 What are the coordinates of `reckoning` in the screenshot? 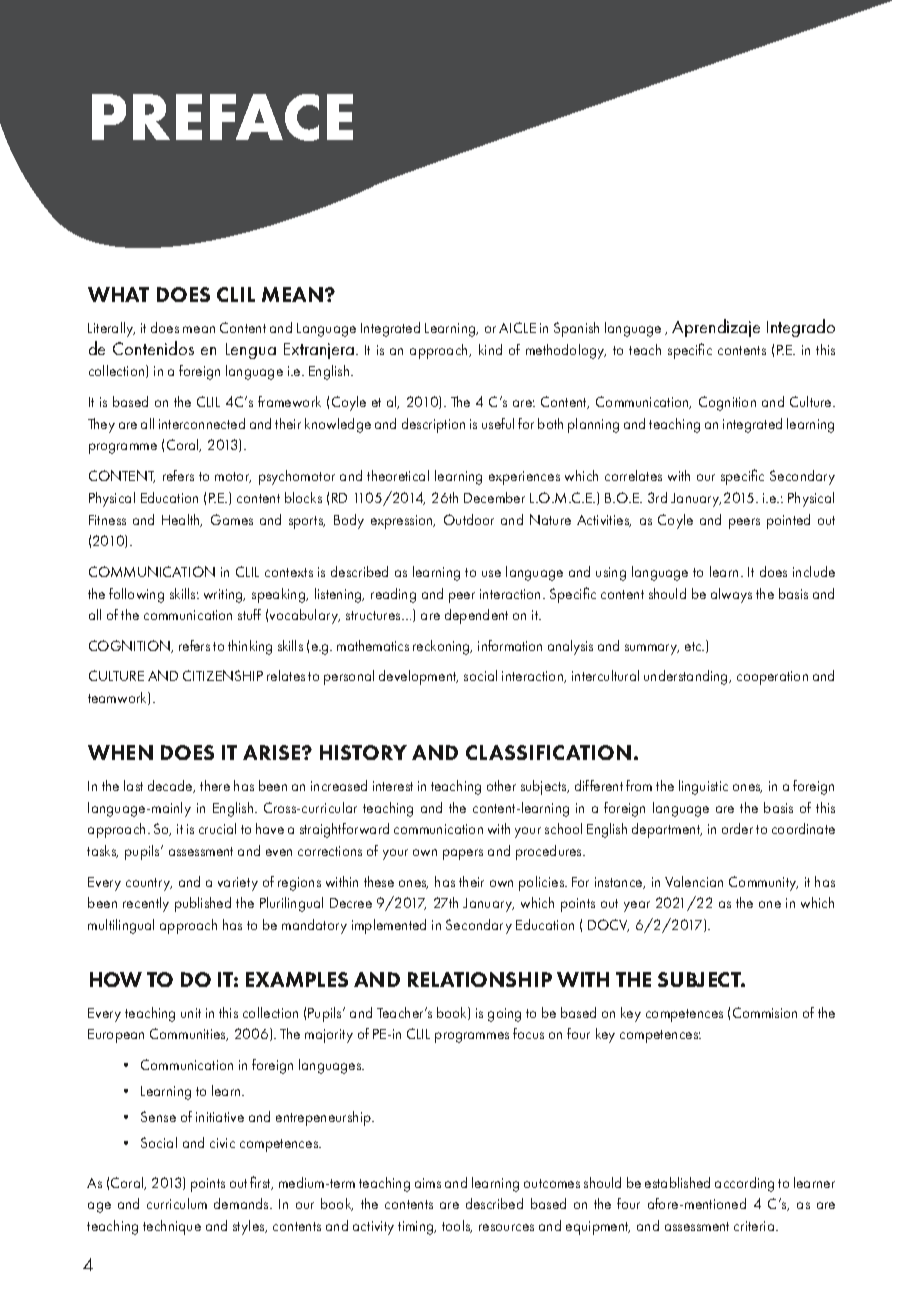 It's located at (442, 647).
